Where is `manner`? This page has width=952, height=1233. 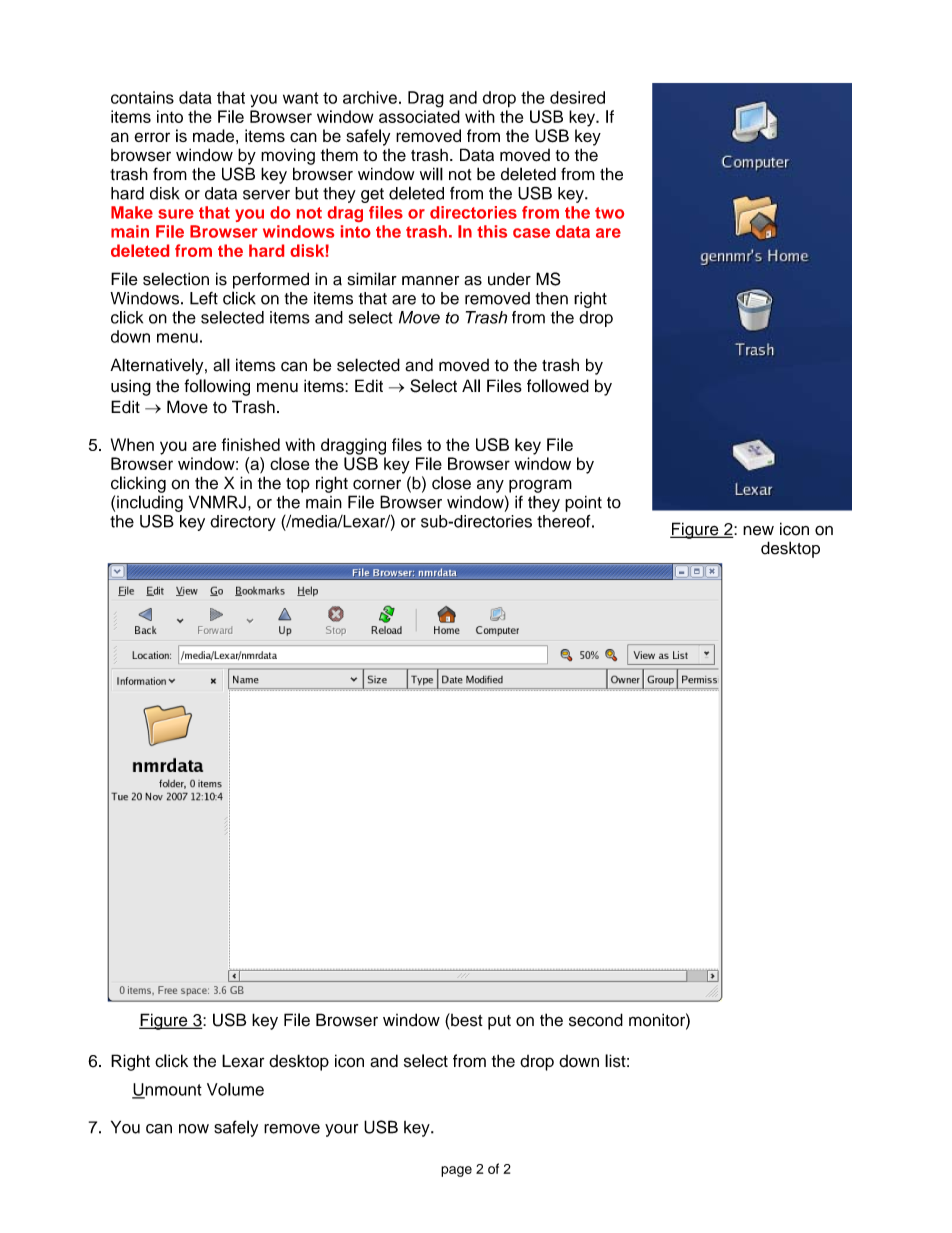 manner is located at coordinates (430, 281).
